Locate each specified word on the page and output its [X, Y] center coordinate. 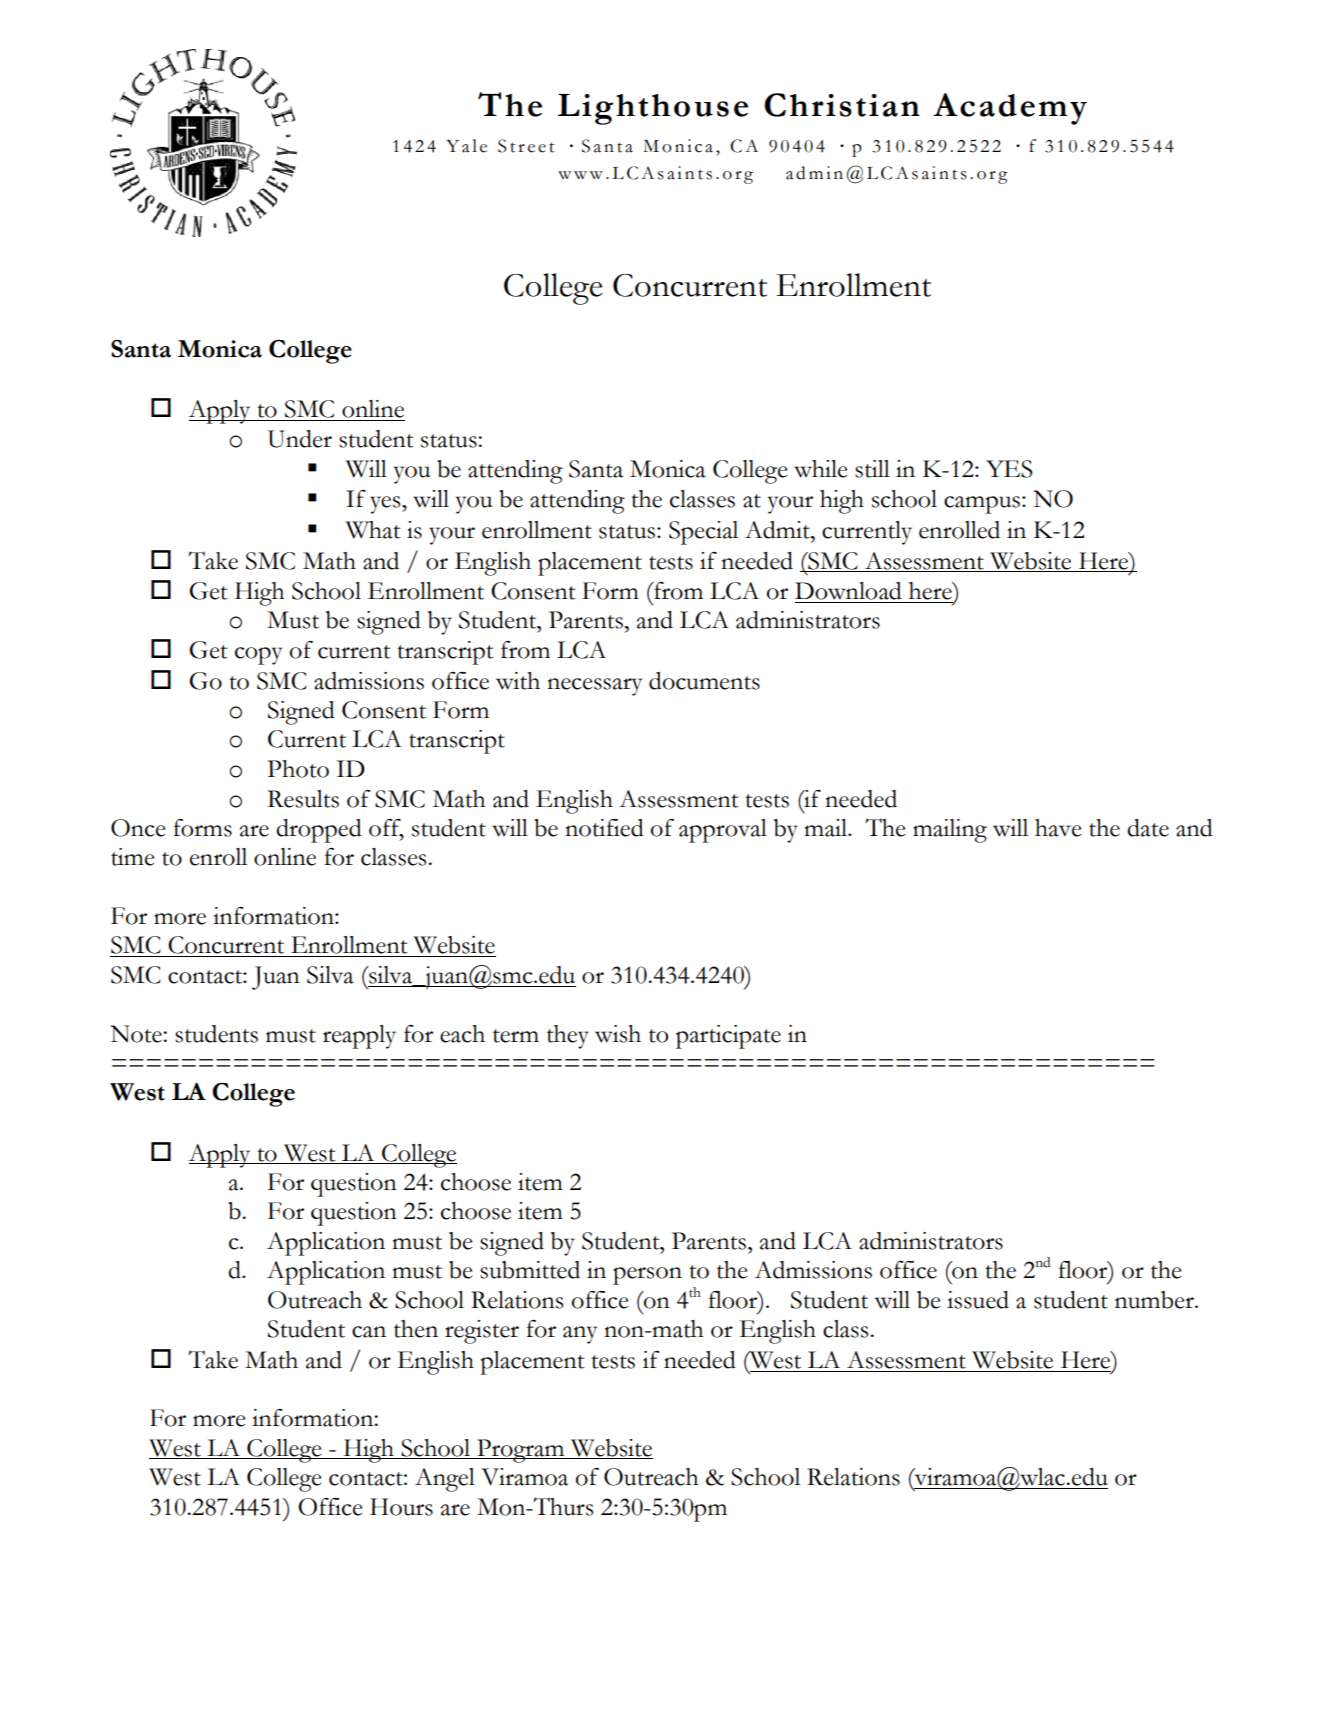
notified [604, 828]
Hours [401, 1507]
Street [526, 146]
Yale [466, 146]
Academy [1010, 109]
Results [303, 799]
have [1058, 828]
